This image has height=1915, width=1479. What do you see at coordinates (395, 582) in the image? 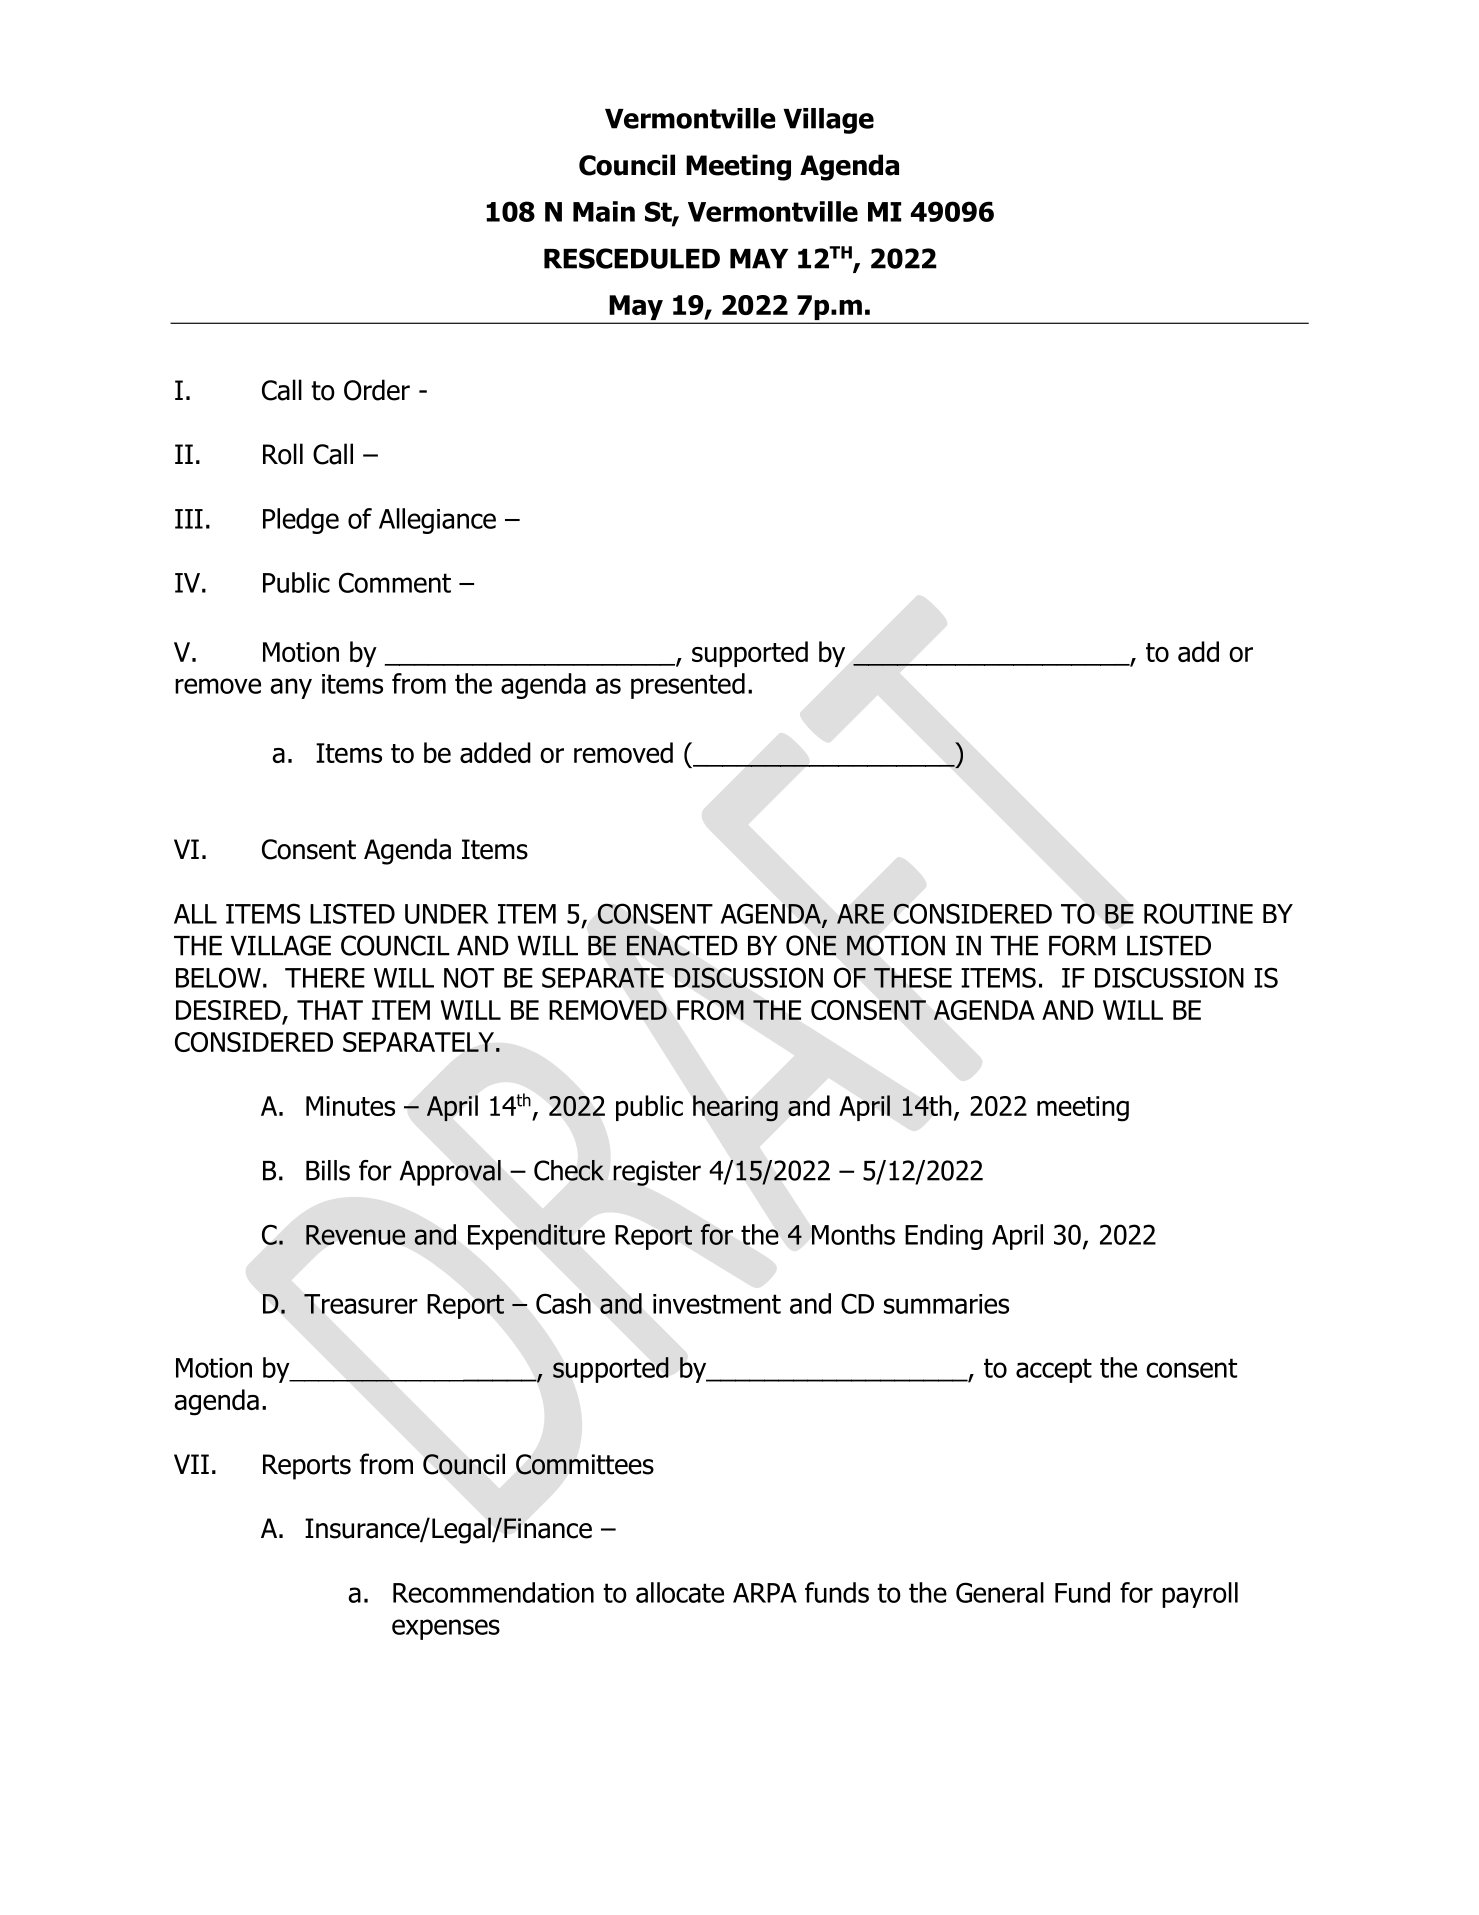
I see `Comment` at bounding box center [395, 582].
